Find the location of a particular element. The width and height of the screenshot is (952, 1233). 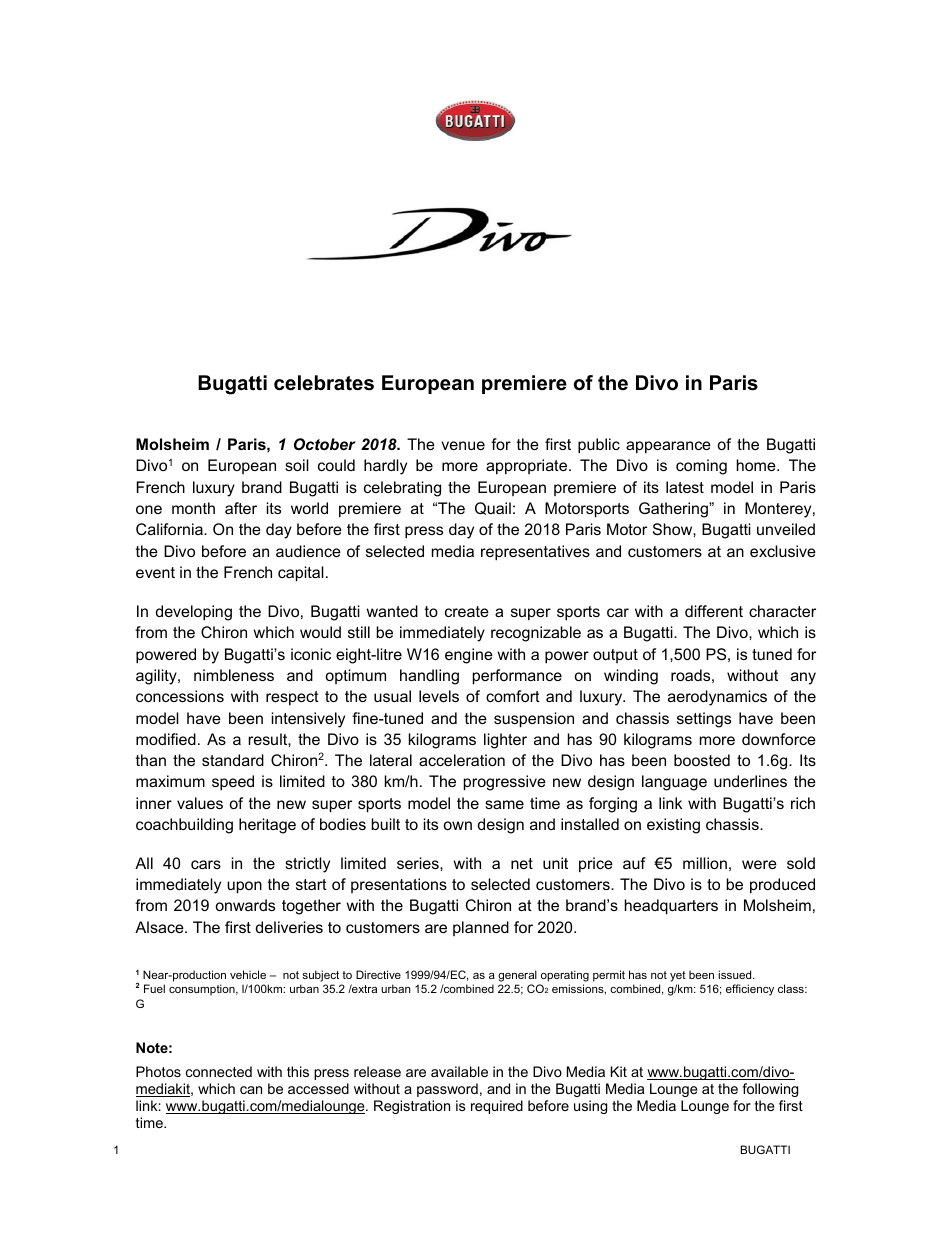

celebrates is located at coordinates (324, 383).
